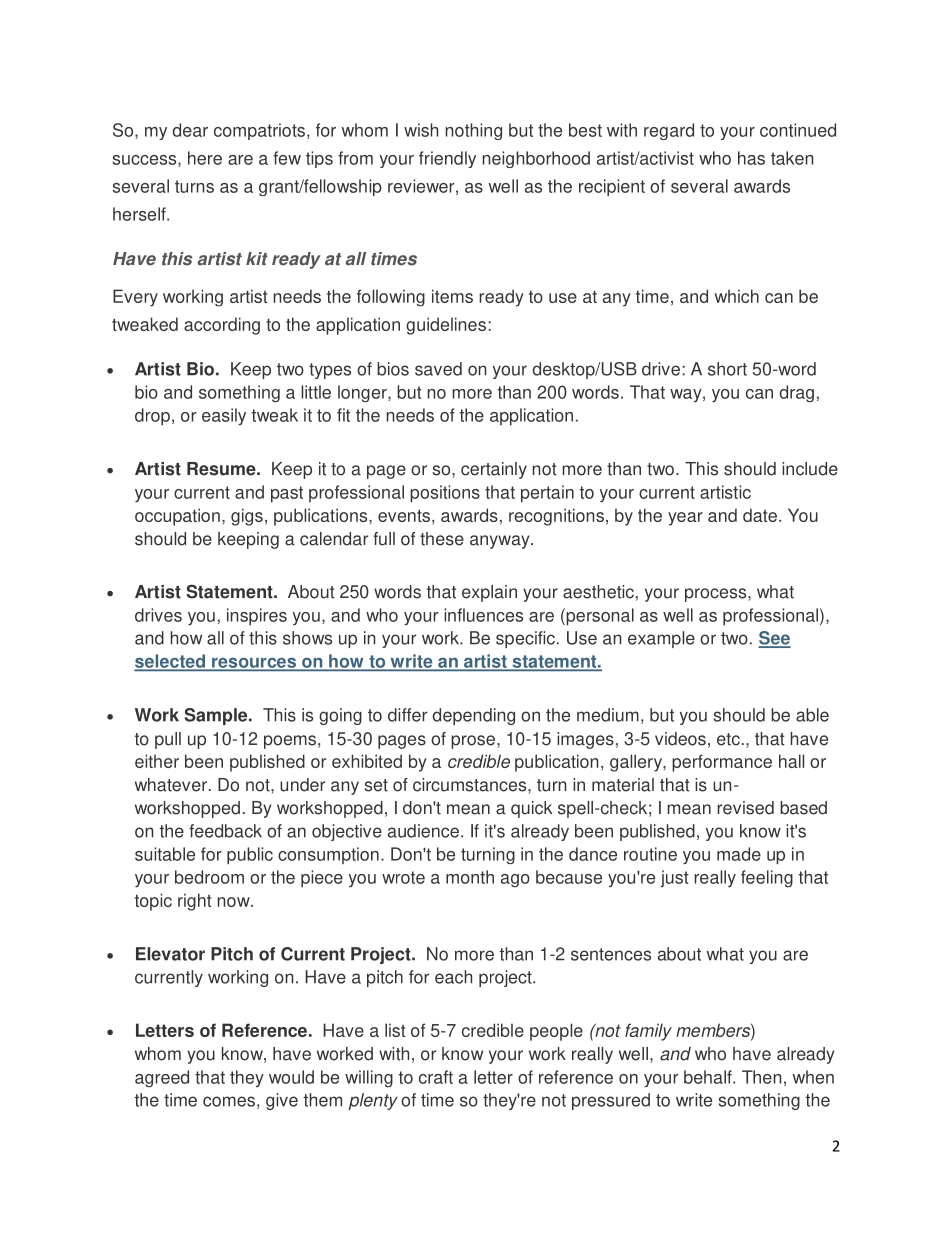  Describe the element at coordinates (751, 158) in the screenshot. I see `has` at that location.
